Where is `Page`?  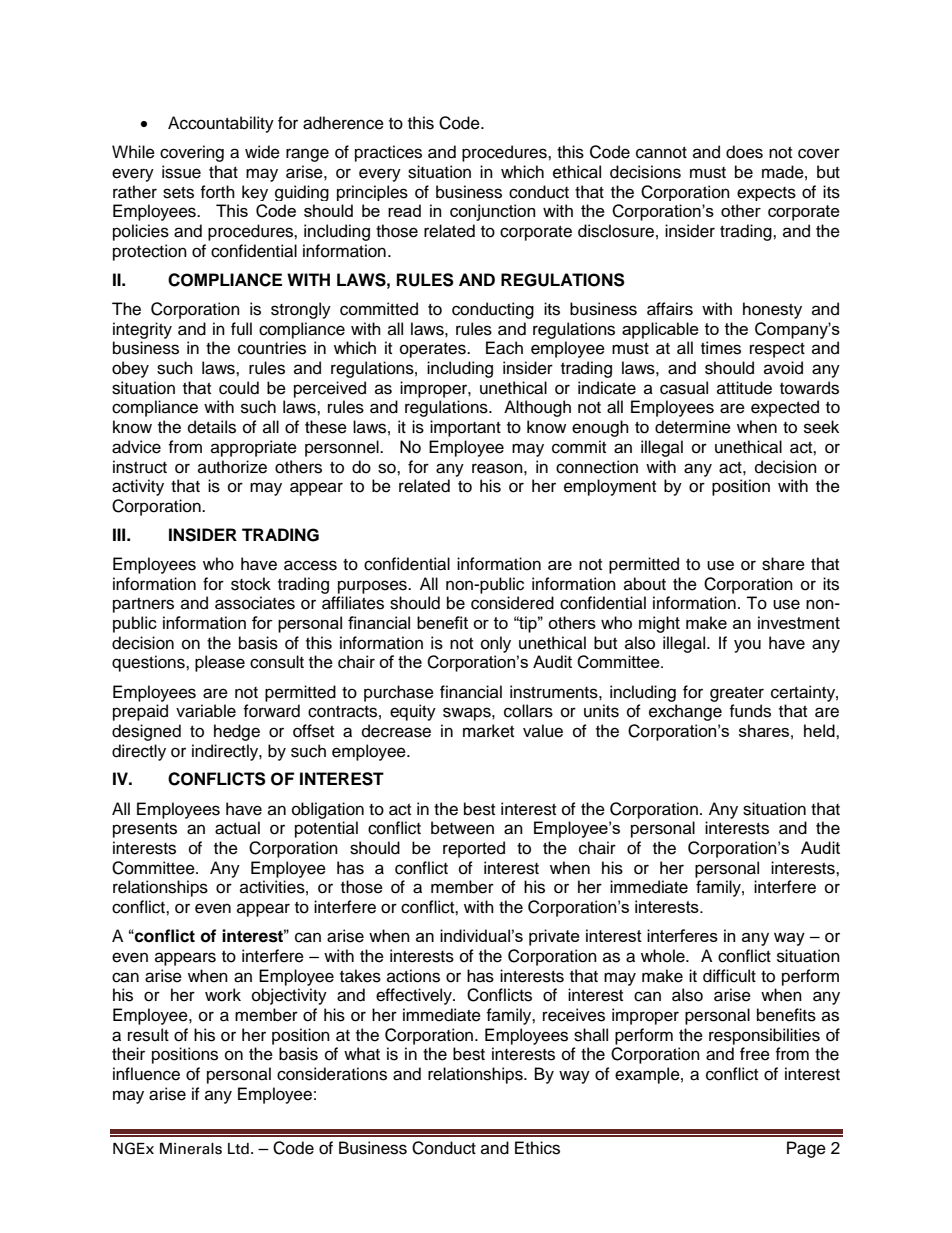 Page is located at coordinates (806, 1149).
